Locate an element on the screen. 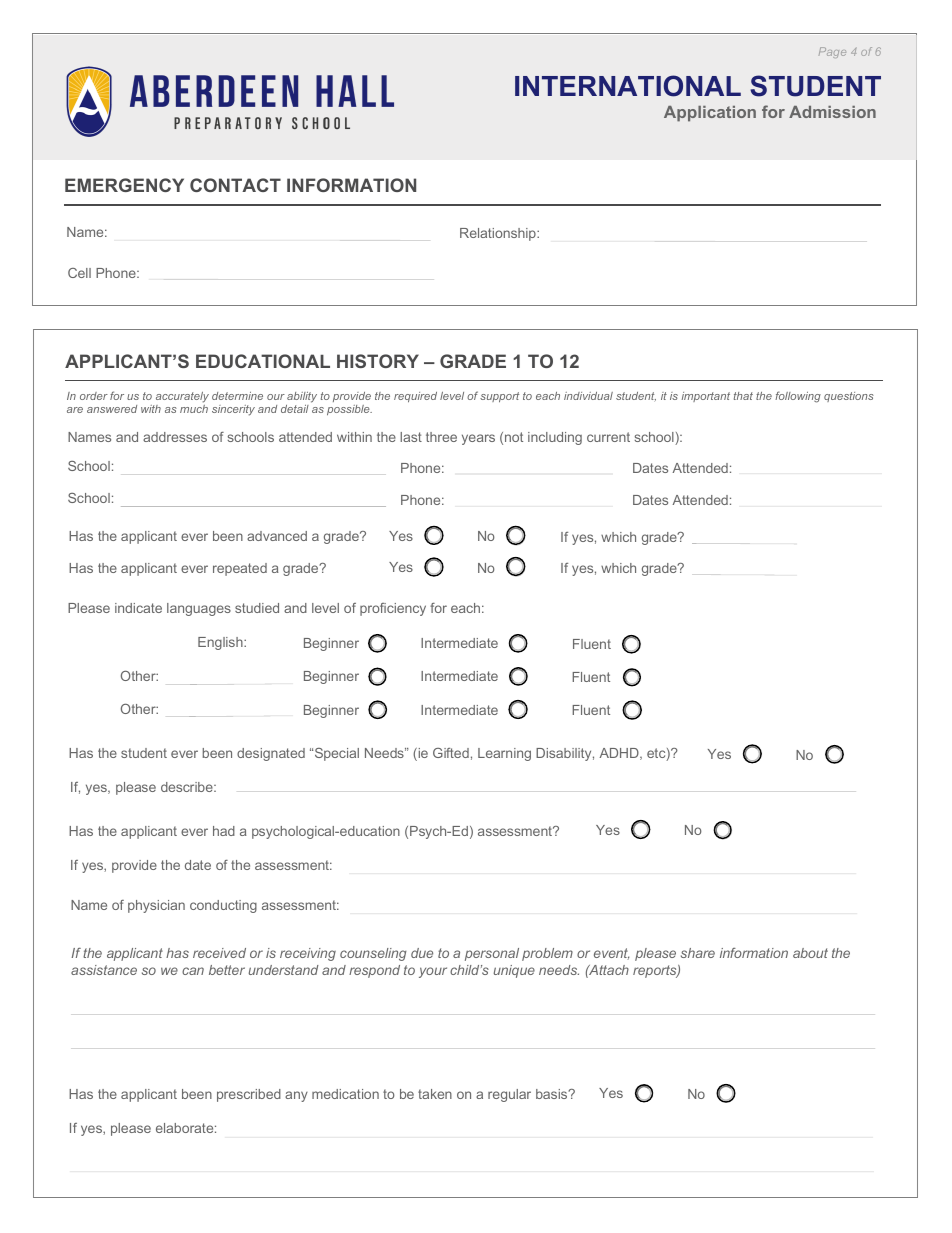 This screenshot has height=1233, width=952. taken is located at coordinates (435, 1094).
